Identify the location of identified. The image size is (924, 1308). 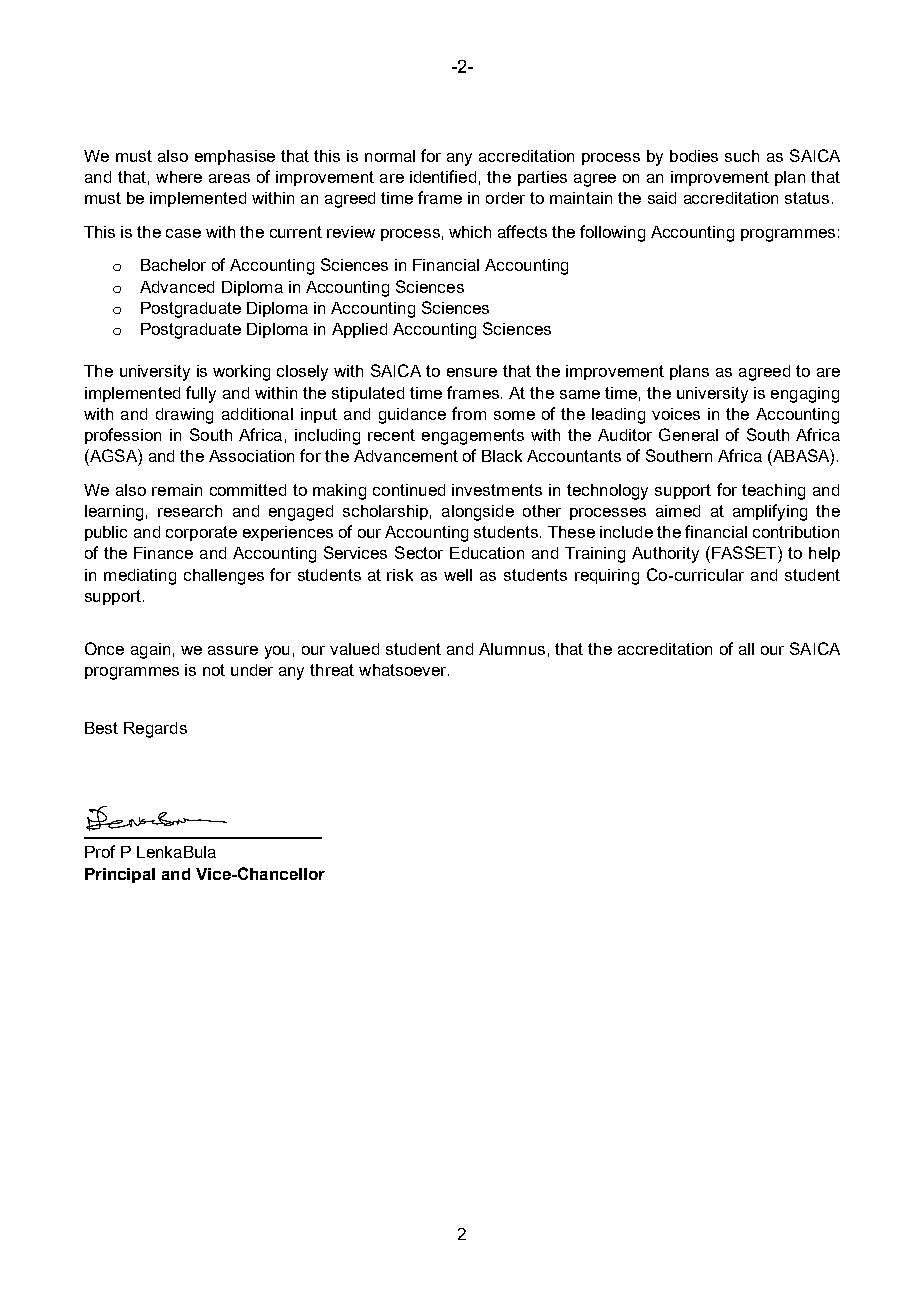
(443, 176).
